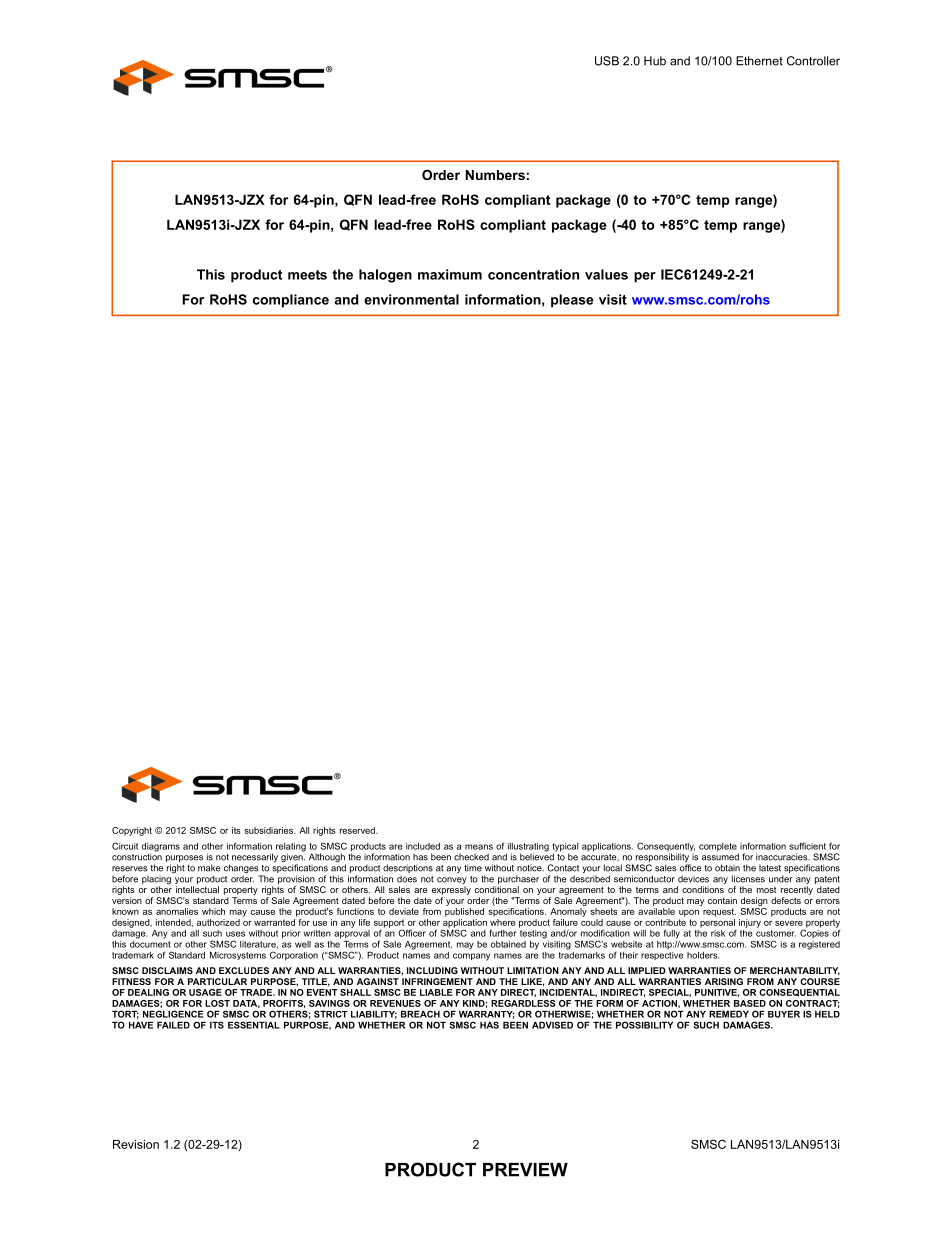  What do you see at coordinates (495, 175) in the page?
I see `Numbers` at bounding box center [495, 175].
